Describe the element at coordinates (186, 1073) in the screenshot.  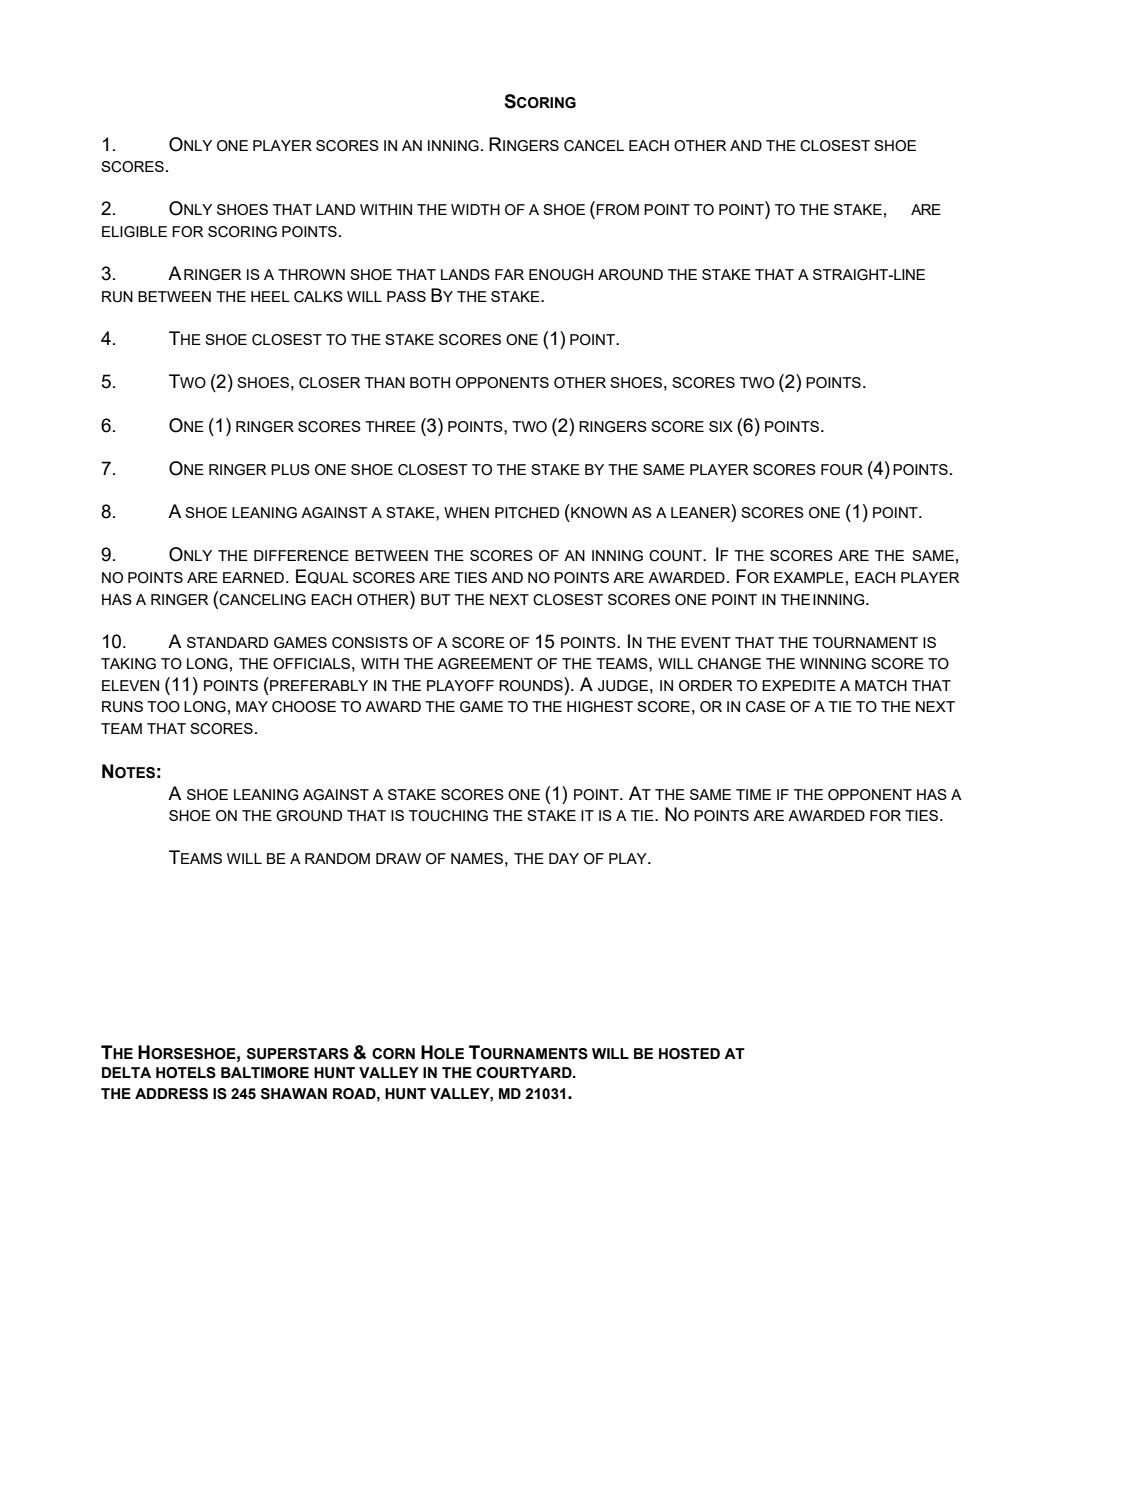
I see `HOTELS` at that location.
